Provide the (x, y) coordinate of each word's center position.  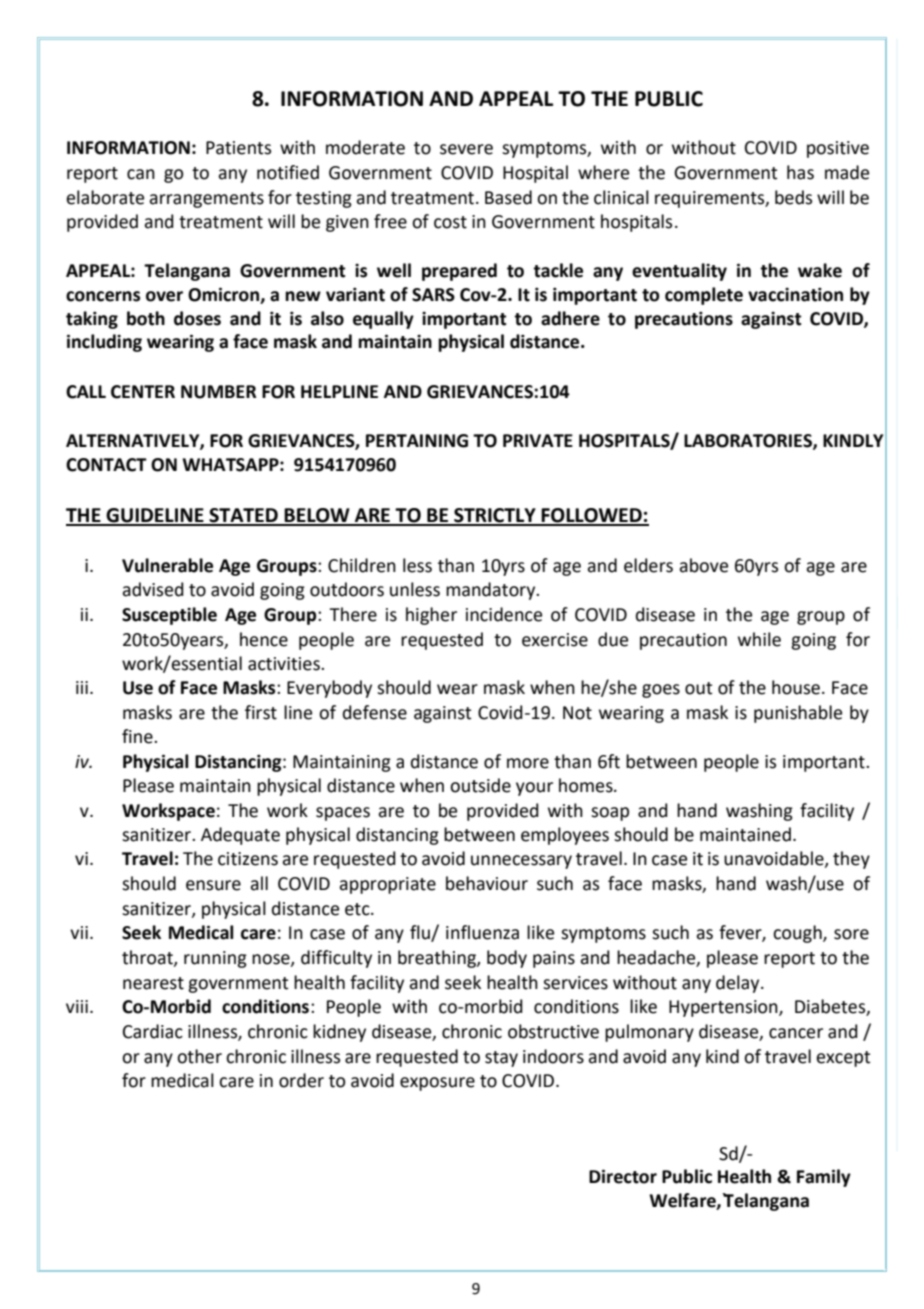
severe (466, 149)
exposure (437, 1084)
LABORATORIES (749, 441)
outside (480, 785)
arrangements (206, 200)
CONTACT (106, 465)
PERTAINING (417, 441)
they (851, 860)
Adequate (240, 836)
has (800, 172)
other (199, 1056)
